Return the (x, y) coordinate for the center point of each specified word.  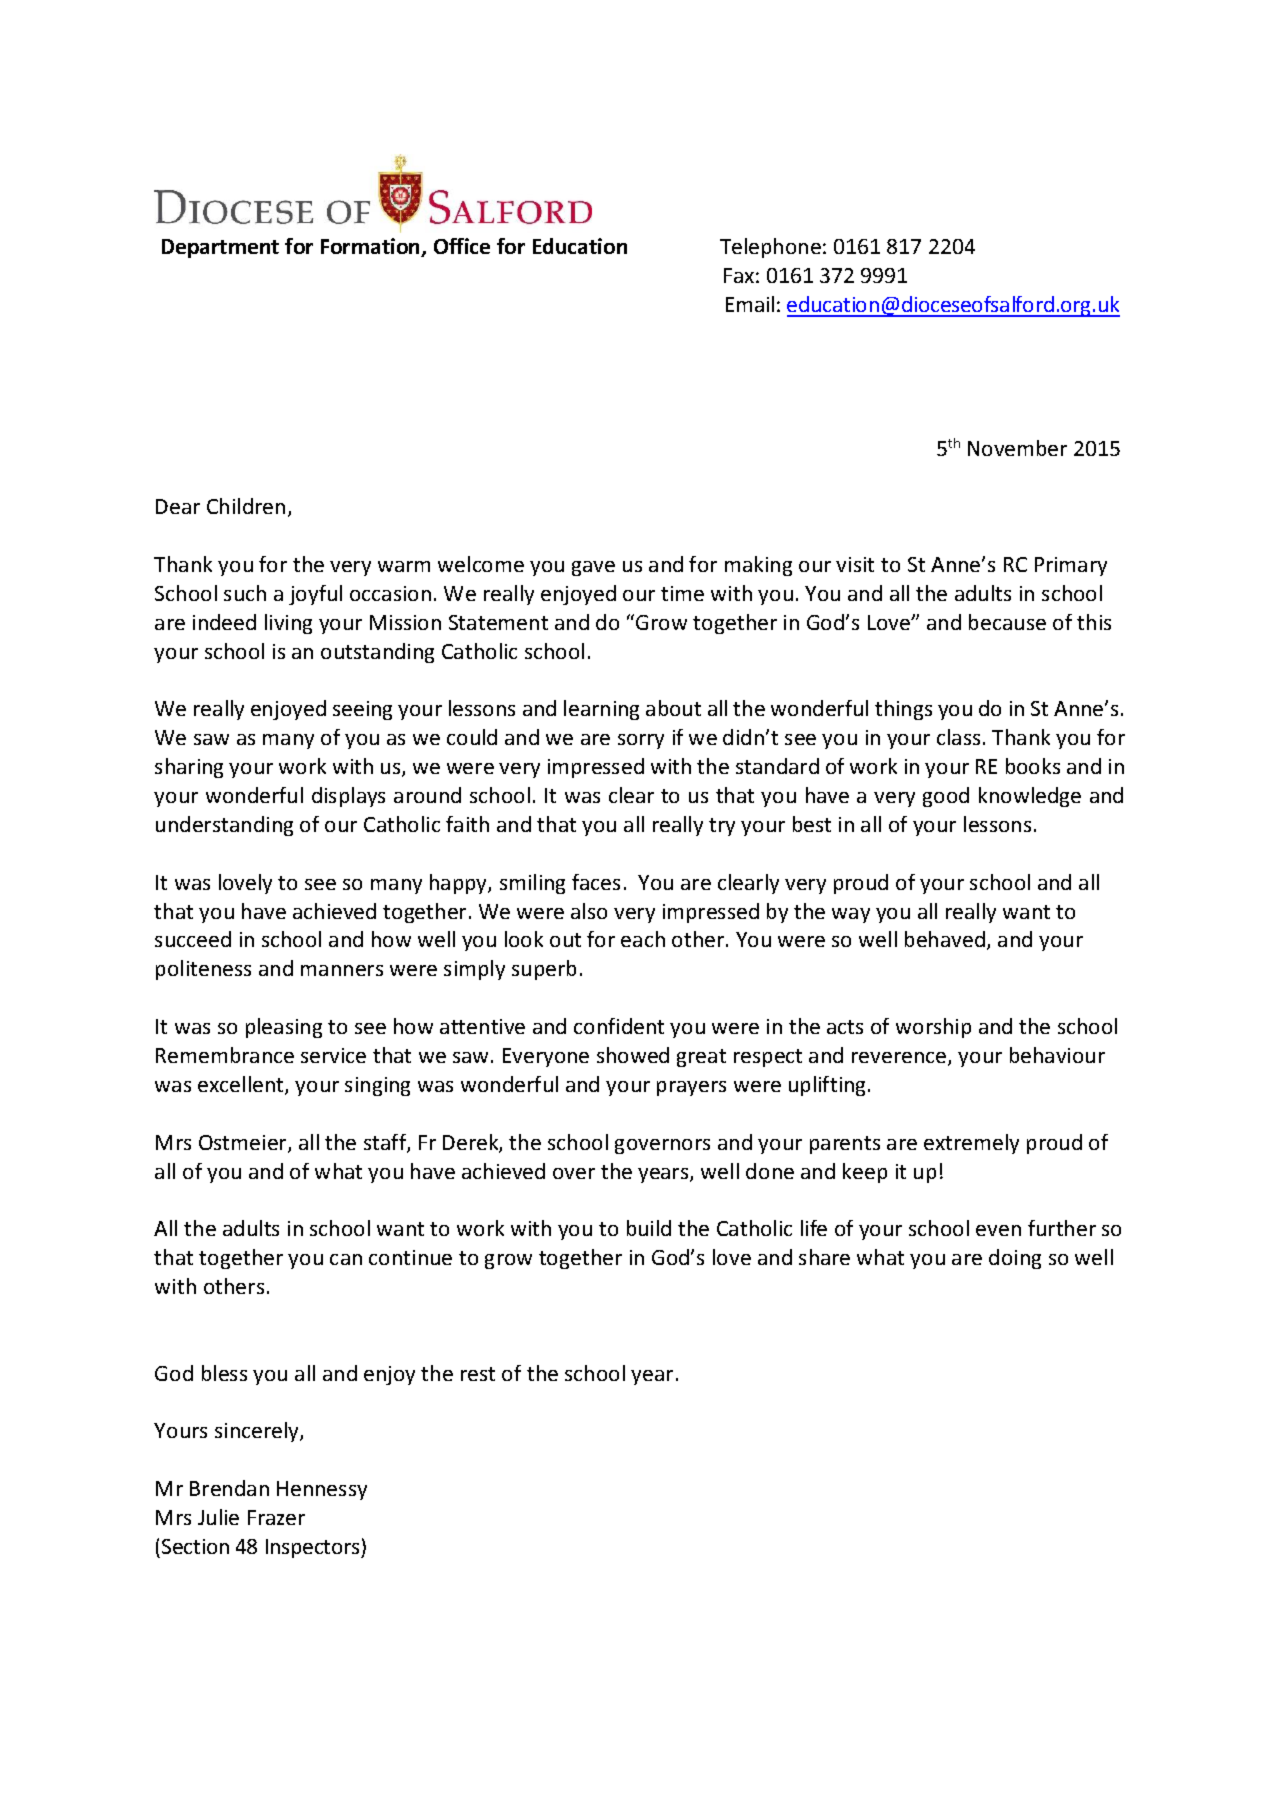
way (851, 915)
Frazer (276, 1517)
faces (596, 882)
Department (220, 248)
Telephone (770, 248)
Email (750, 304)
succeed (193, 939)
